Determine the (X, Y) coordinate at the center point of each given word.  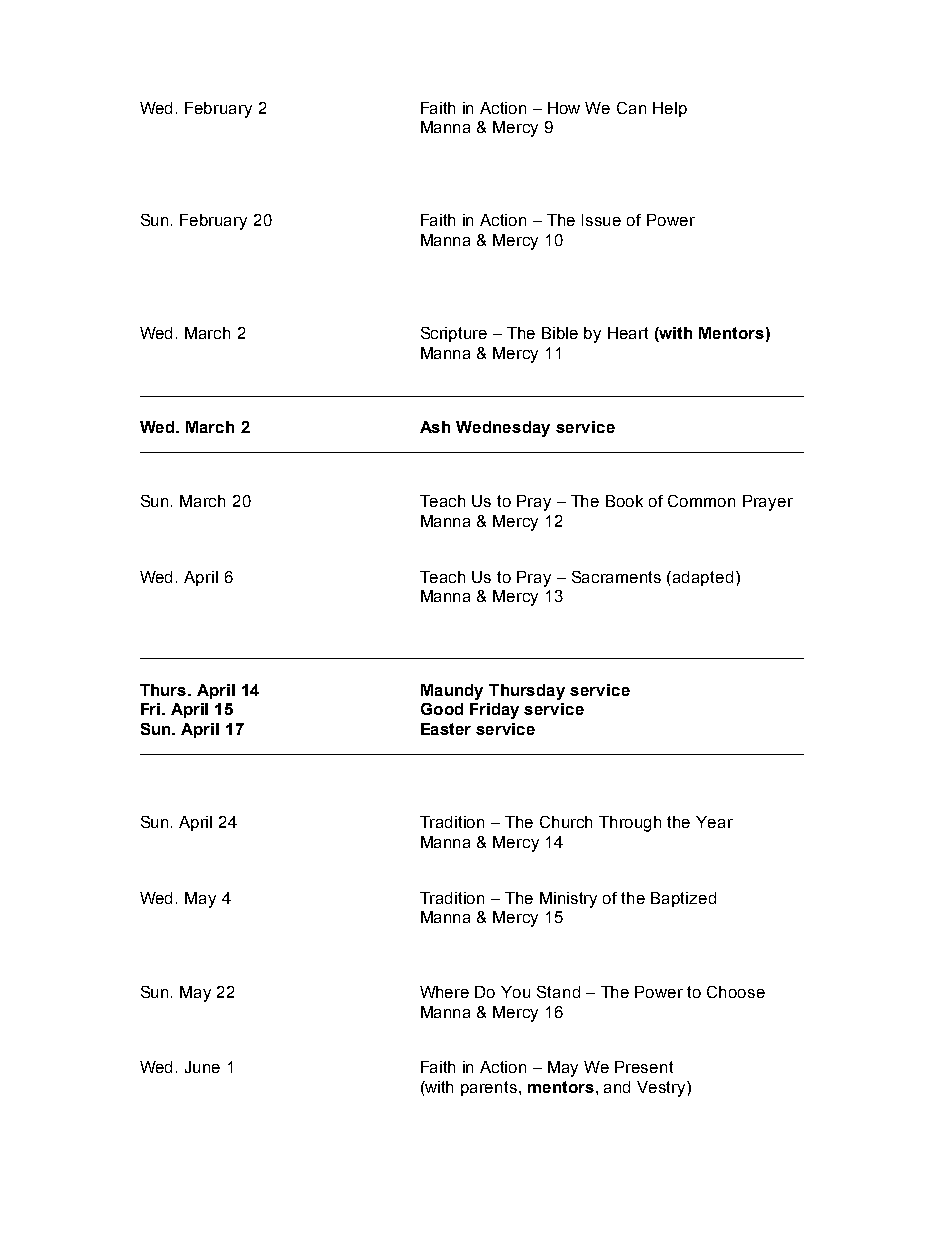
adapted (703, 578)
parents (489, 1088)
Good (442, 709)
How (564, 108)
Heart (628, 333)
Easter (446, 729)
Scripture (454, 334)
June (202, 1067)
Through (630, 824)
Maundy (452, 692)
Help (670, 109)
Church (566, 822)
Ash (435, 427)
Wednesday (503, 429)
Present (644, 1067)
